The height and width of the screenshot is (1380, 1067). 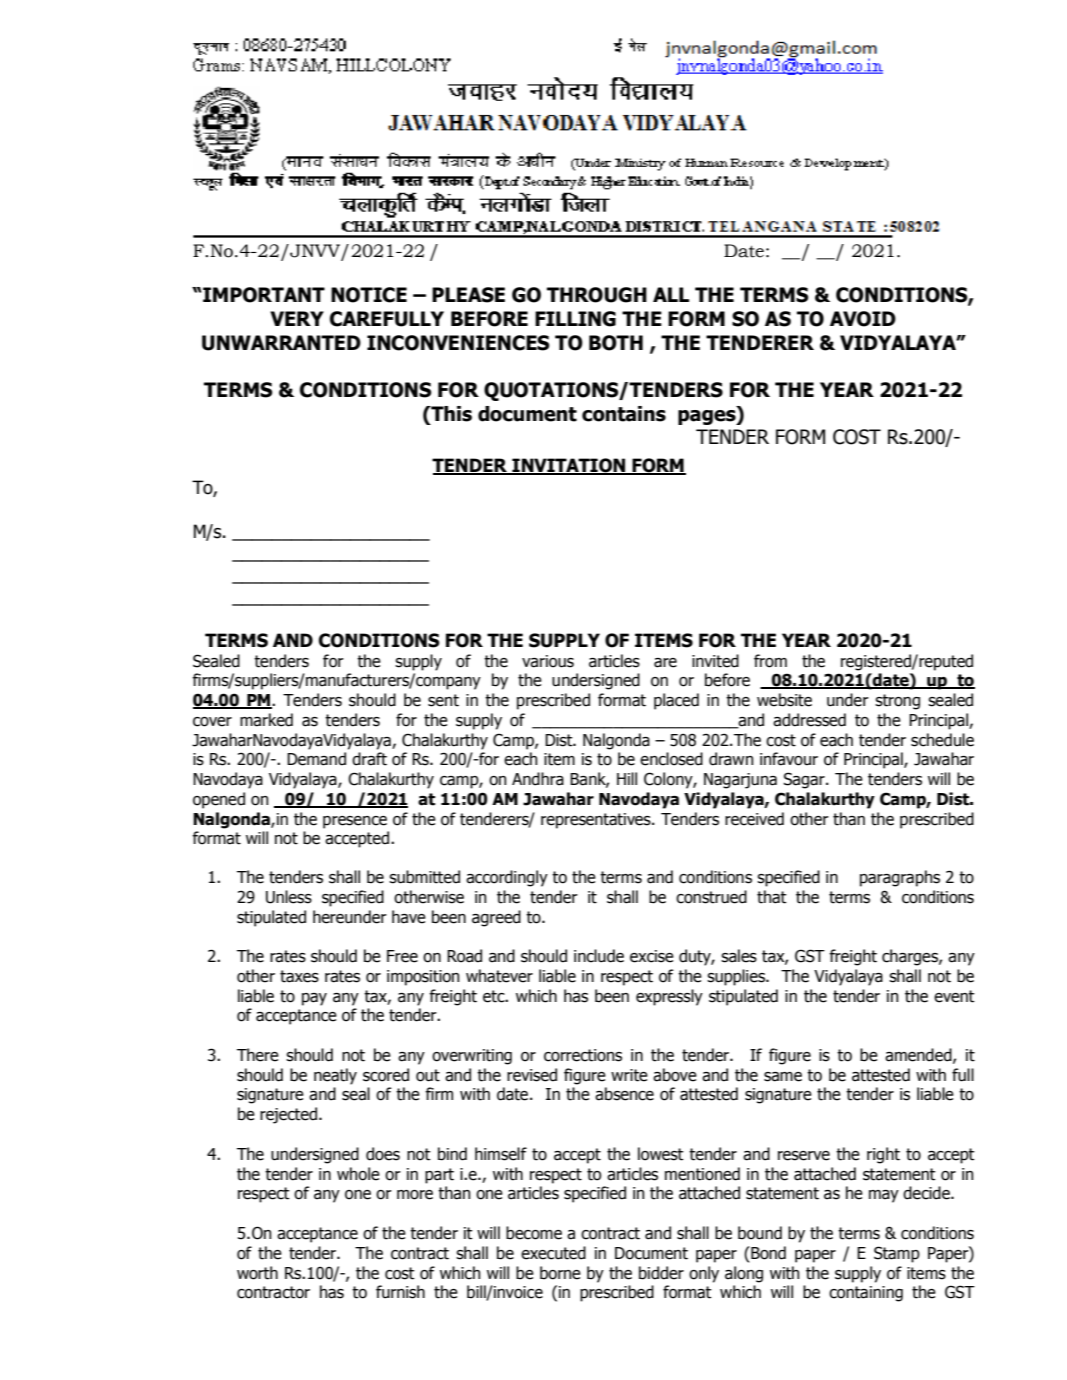 I want to click on FILLING, so click(x=575, y=319).
